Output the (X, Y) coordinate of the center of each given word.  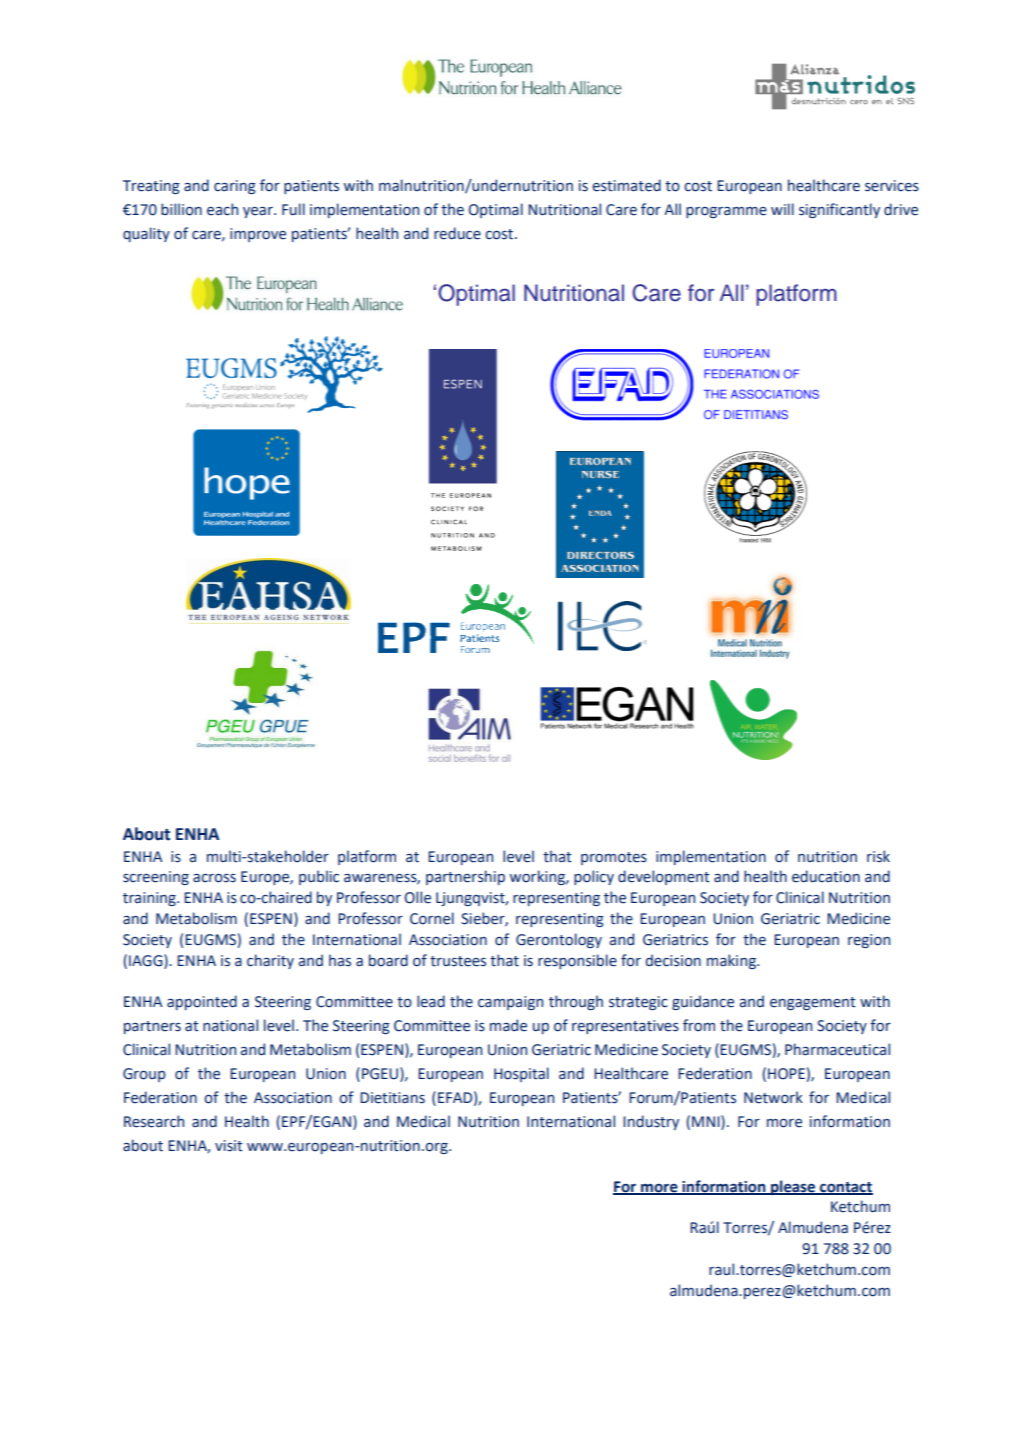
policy (594, 877)
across (214, 878)
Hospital (521, 1074)
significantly (839, 210)
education (826, 876)
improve (258, 235)
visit (229, 1146)
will (782, 209)
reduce (457, 233)
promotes (614, 858)
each (222, 209)
